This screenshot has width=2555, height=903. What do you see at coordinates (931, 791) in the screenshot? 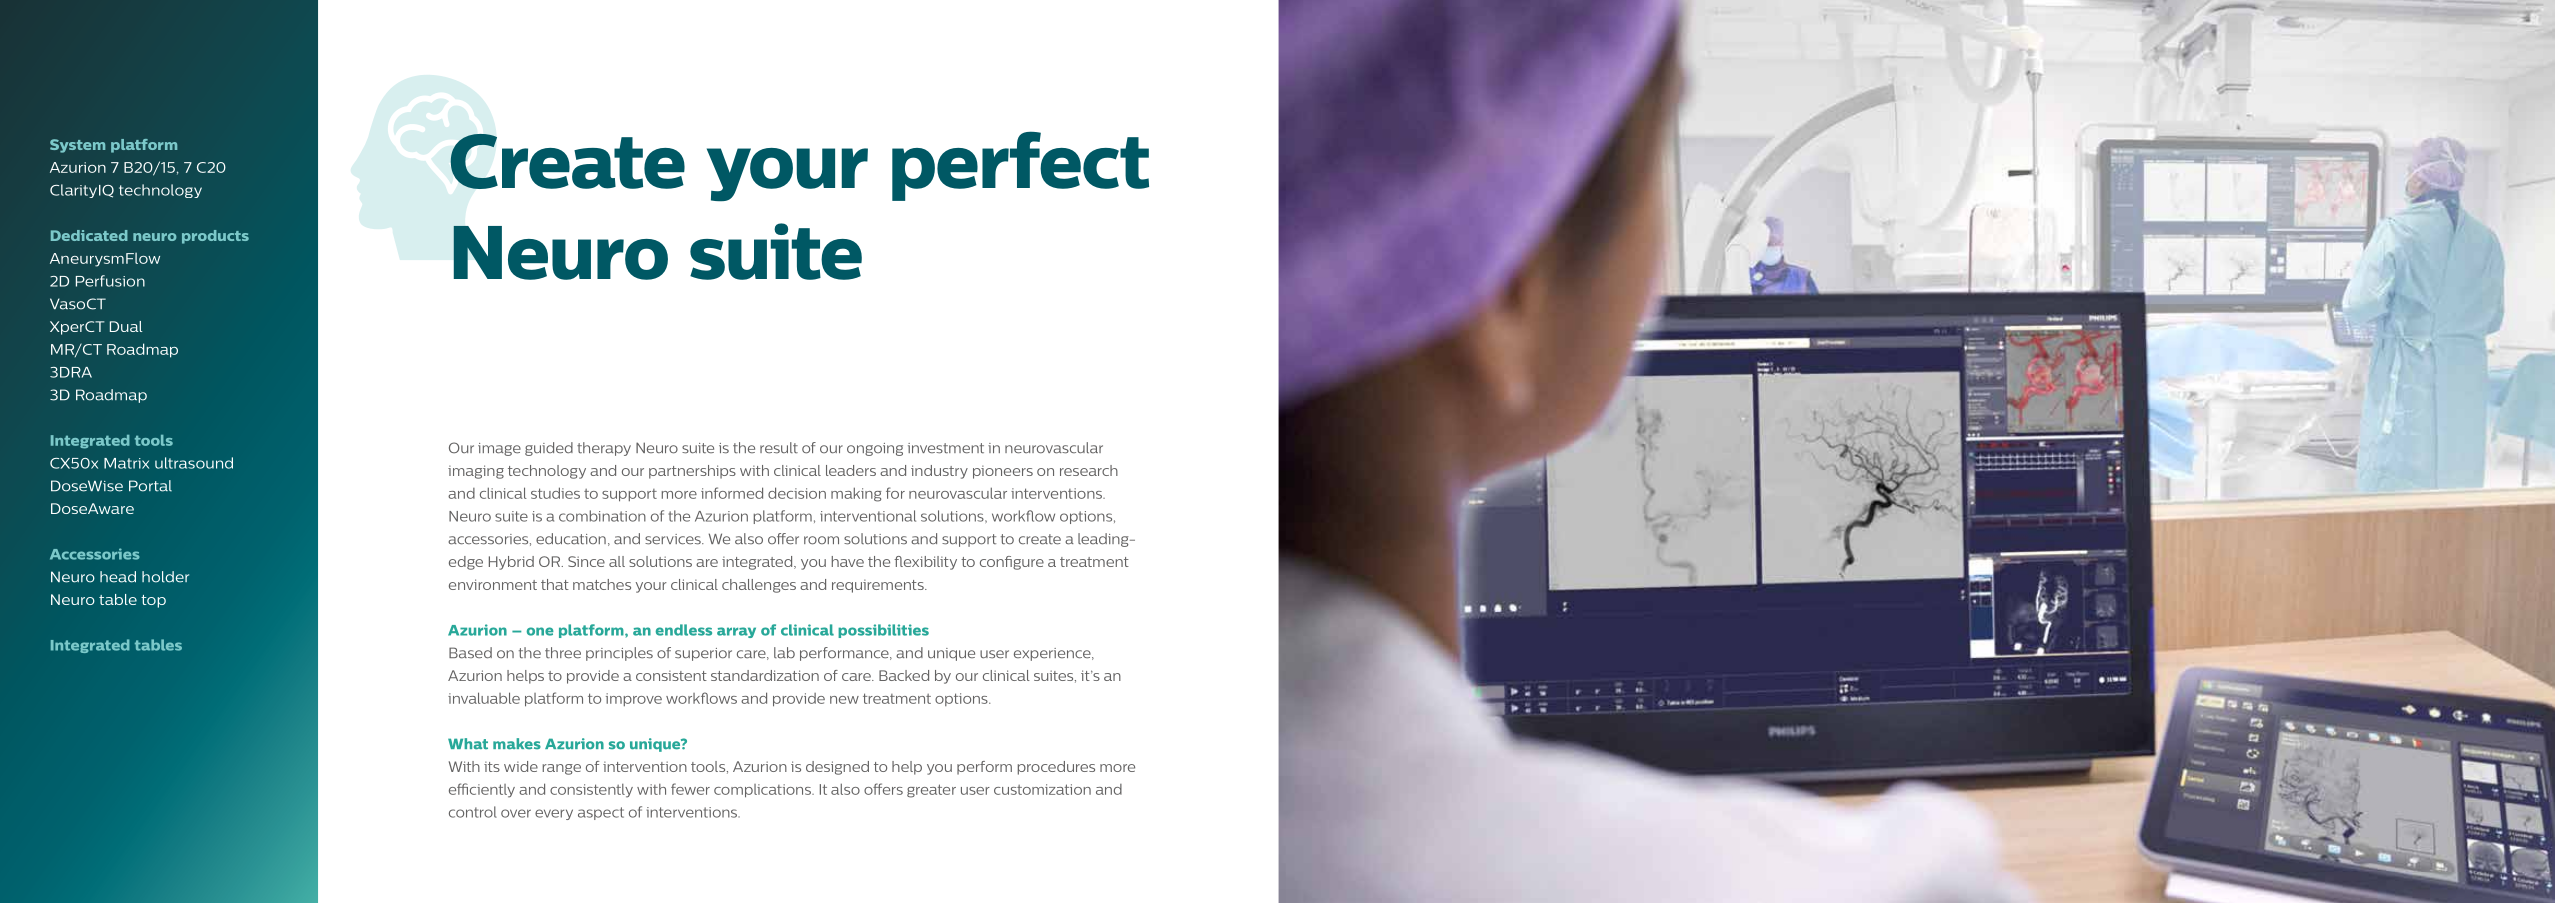
I see `greater` at bounding box center [931, 791].
